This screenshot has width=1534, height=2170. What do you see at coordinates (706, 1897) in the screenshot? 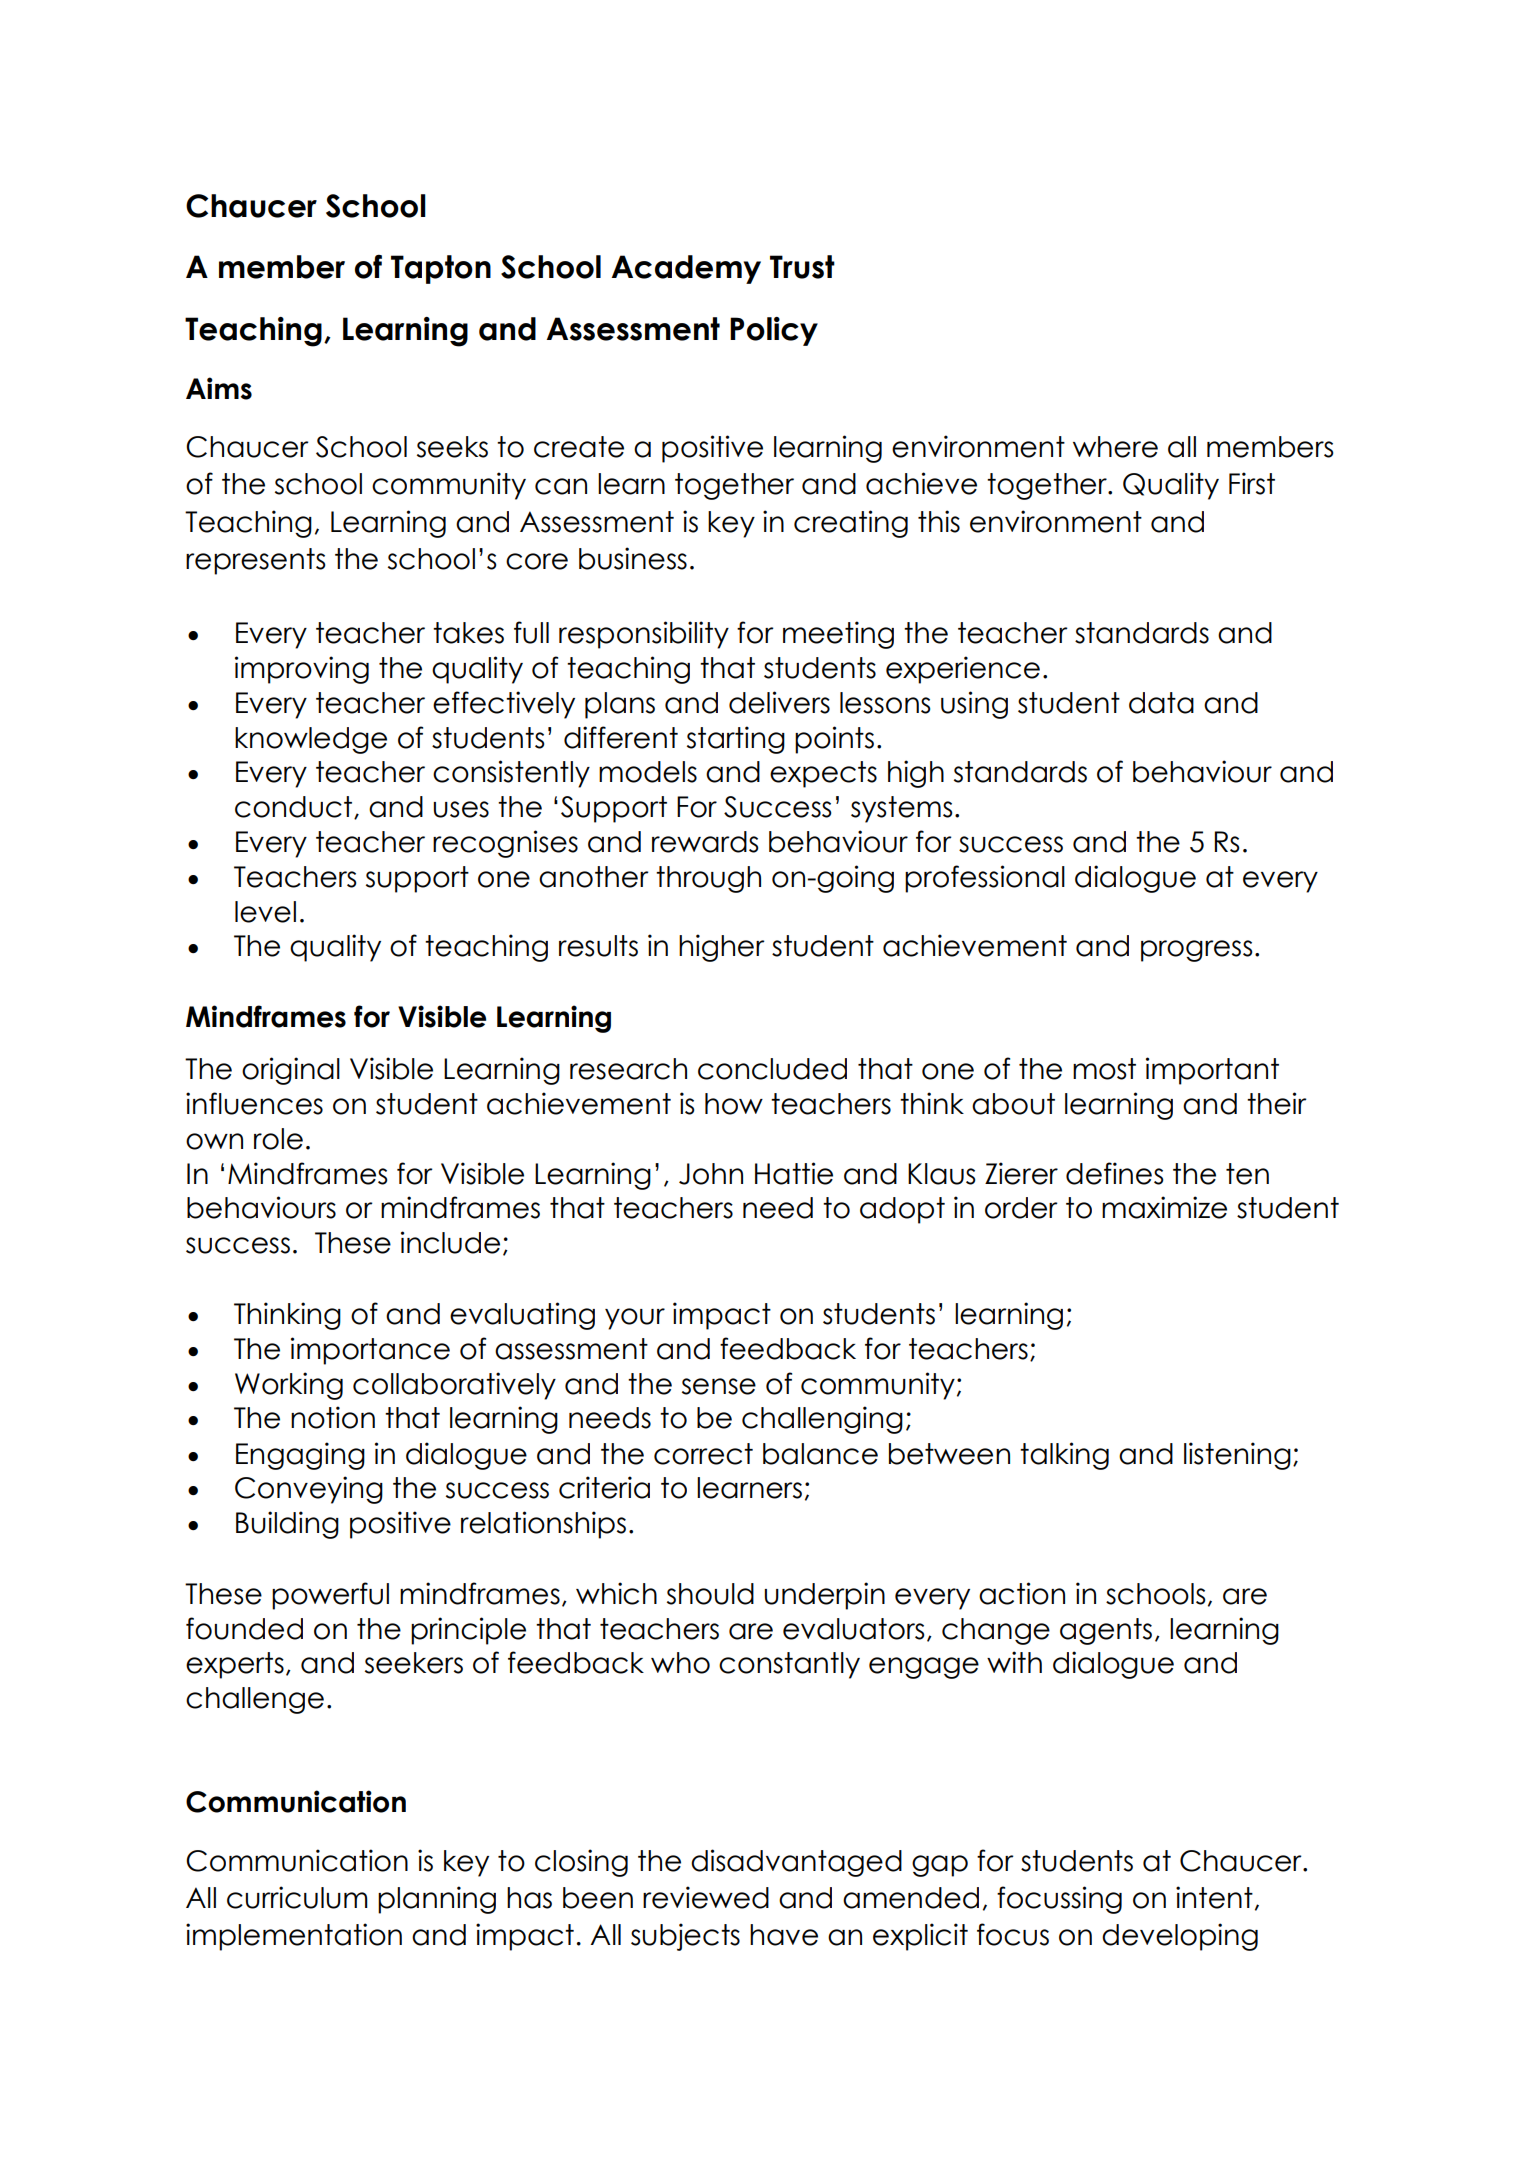
I see `reviewed` at bounding box center [706, 1897].
